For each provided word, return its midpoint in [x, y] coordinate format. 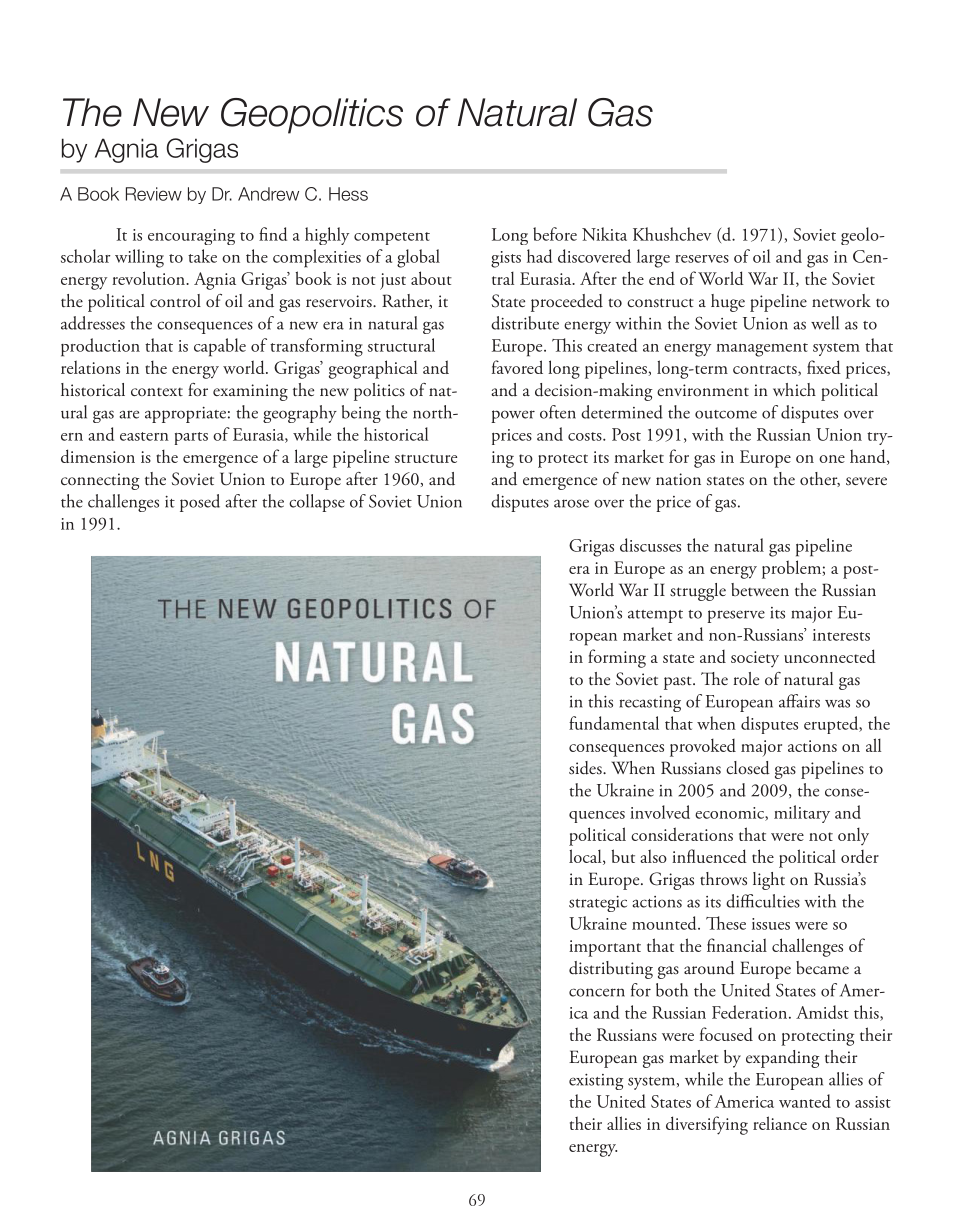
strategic [598, 904]
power [513, 416]
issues [771, 924]
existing [596, 1082]
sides [586, 768]
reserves [702, 259]
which [794, 389]
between [760, 589]
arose [571, 503]
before [555, 234]
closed [748, 768]
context [157, 392]
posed [200, 503]
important [605, 948]
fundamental [614, 723]
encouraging [191, 237]
